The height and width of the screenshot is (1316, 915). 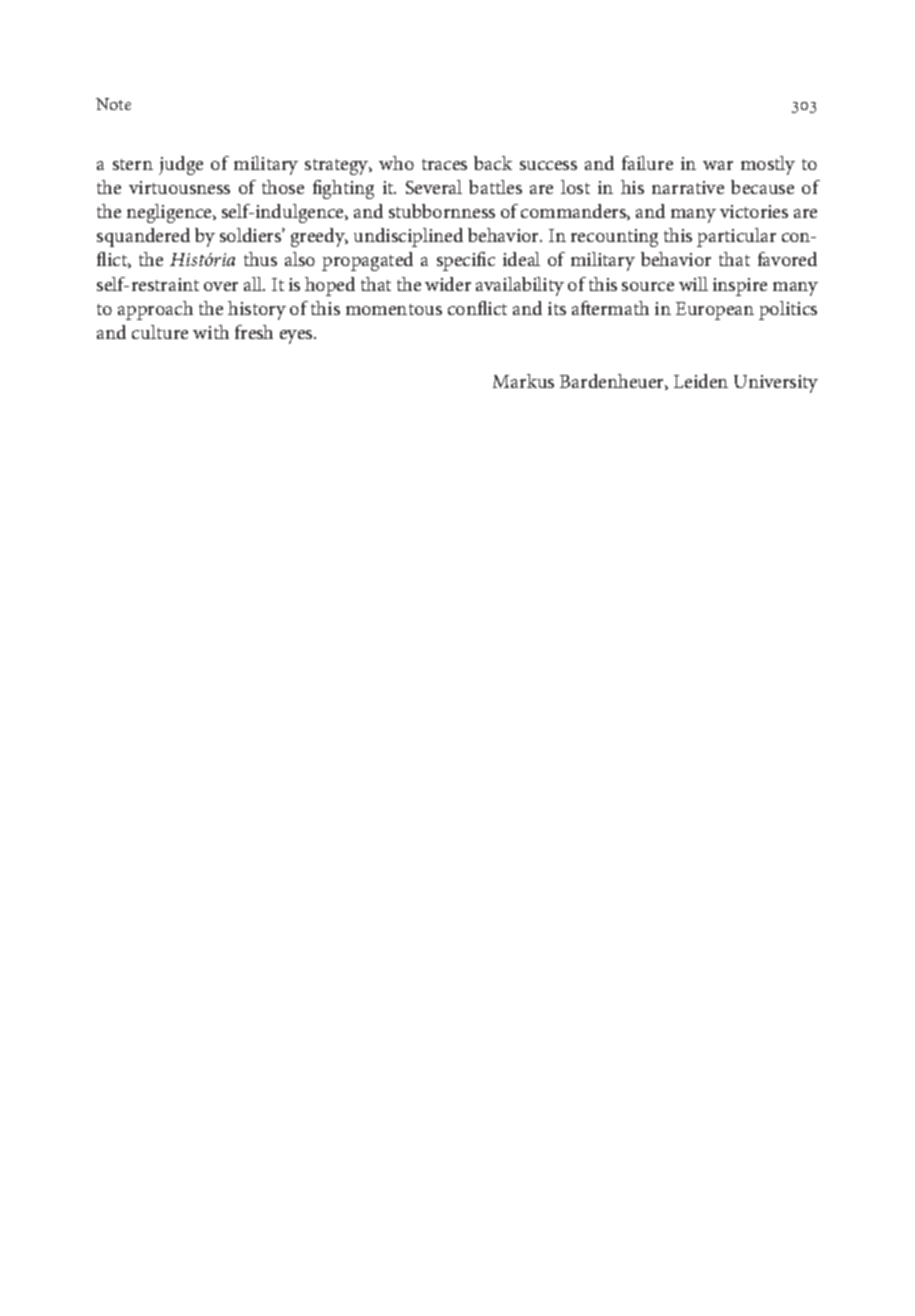 I want to click on European, so click(x=715, y=311).
